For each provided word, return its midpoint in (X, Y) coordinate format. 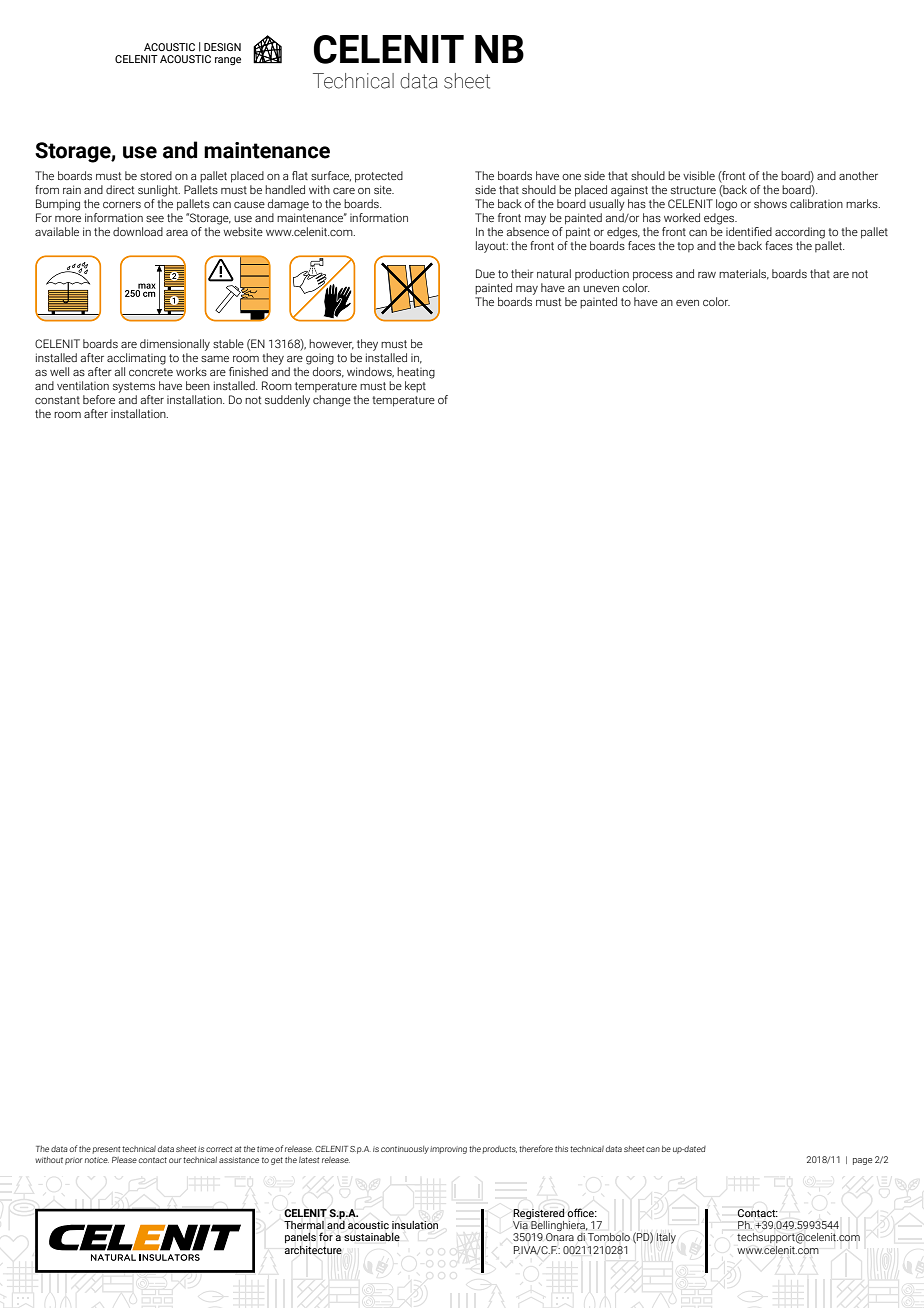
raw (707, 275)
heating (416, 373)
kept (415, 387)
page (862, 1161)
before (99, 399)
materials (744, 274)
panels (300, 1237)
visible (699, 175)
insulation (415, 1225)
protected (379, 177)
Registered (539, 1214)
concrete (151, 372)
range (228, 61)
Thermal (304, 1225)
